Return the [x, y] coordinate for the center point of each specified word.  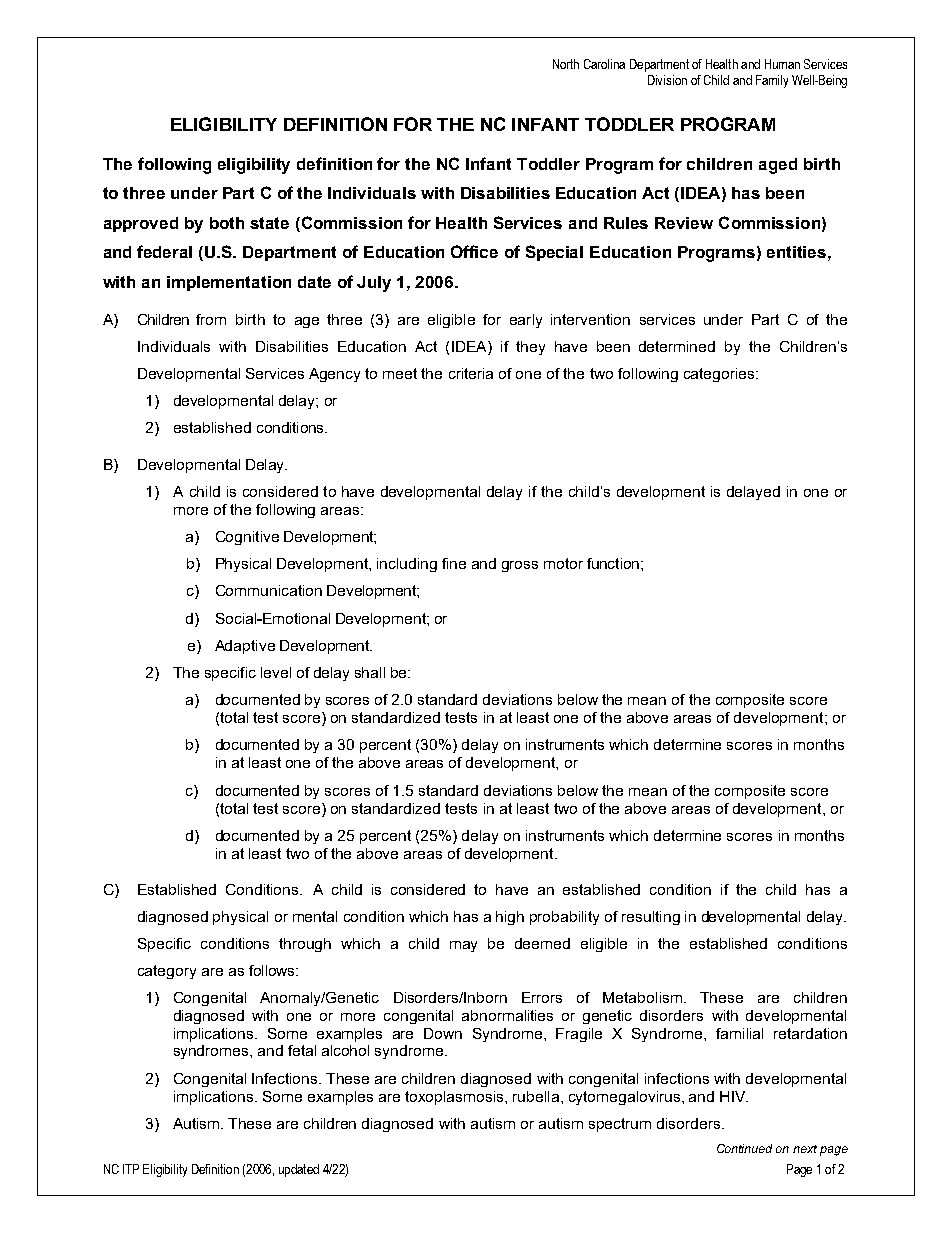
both [227, 223]
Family [772, 81]
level [276, 672]
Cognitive [247, 538]
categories [720, 375]
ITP [131, 1169]
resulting [651, 918]
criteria [471, 373]
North [566, 64]
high [510, 918]
